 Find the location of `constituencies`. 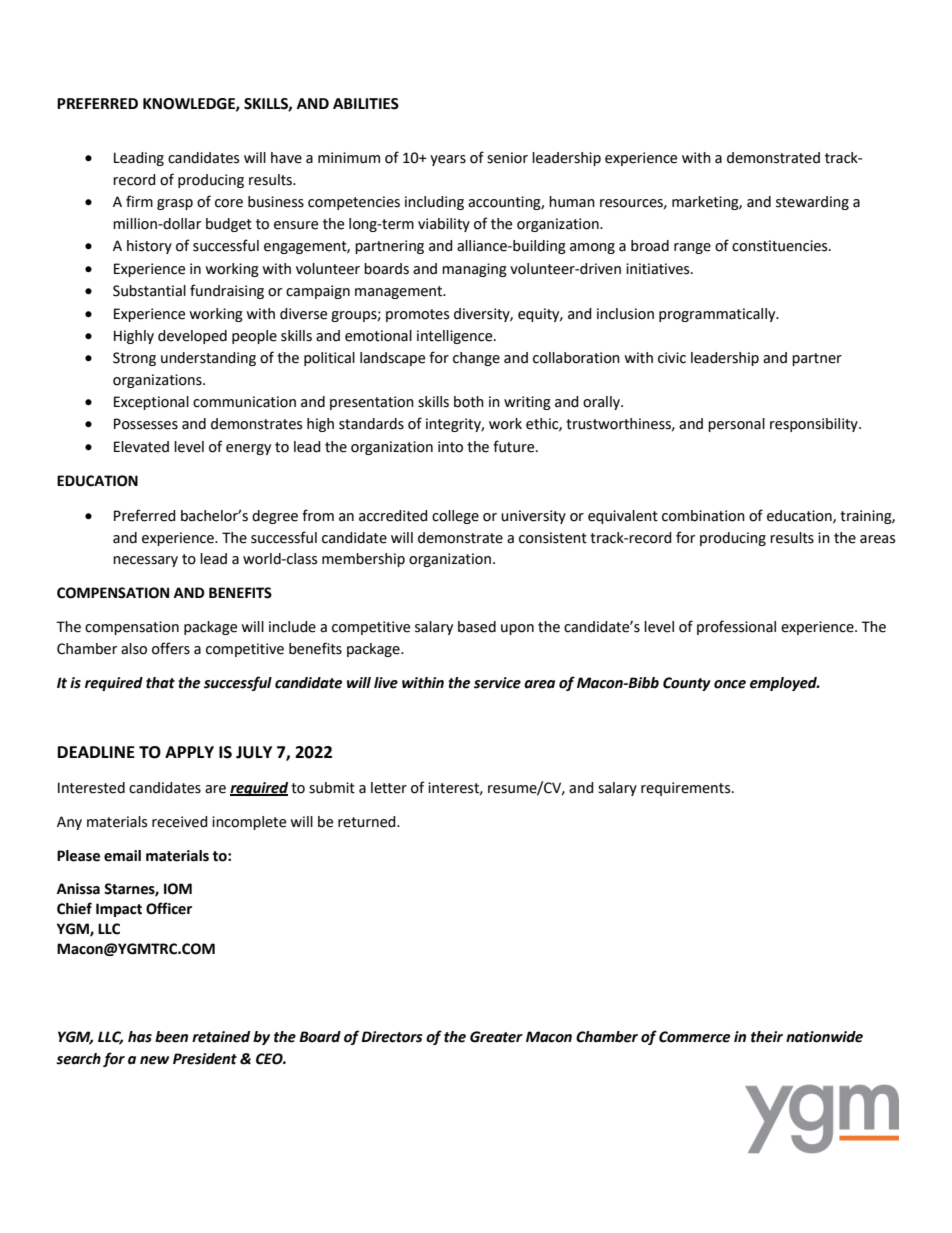

constituencies is located at coordinates (781, 246).
